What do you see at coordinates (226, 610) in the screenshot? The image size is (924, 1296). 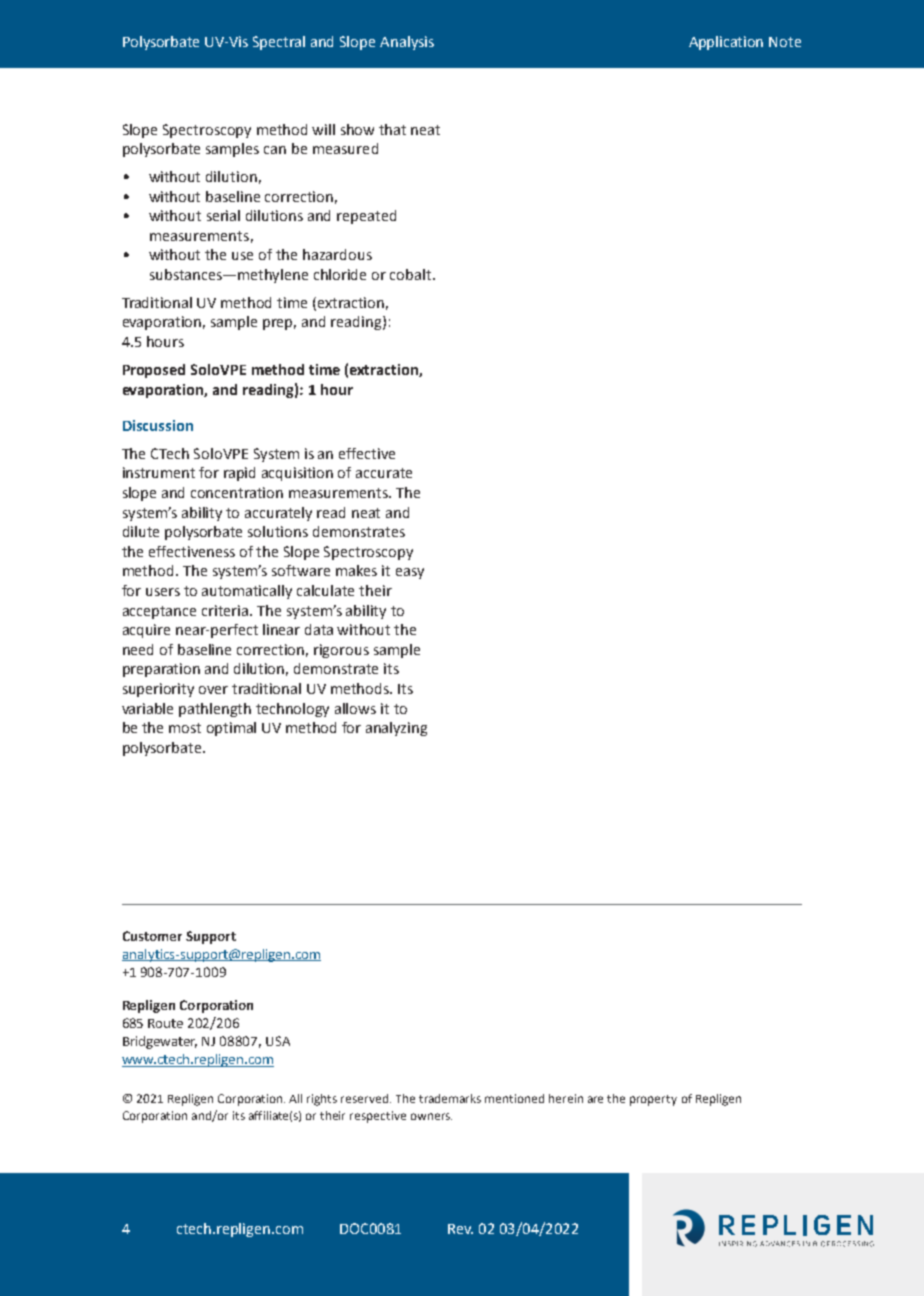 I see `criteria` at bounding box center [226, 610].
